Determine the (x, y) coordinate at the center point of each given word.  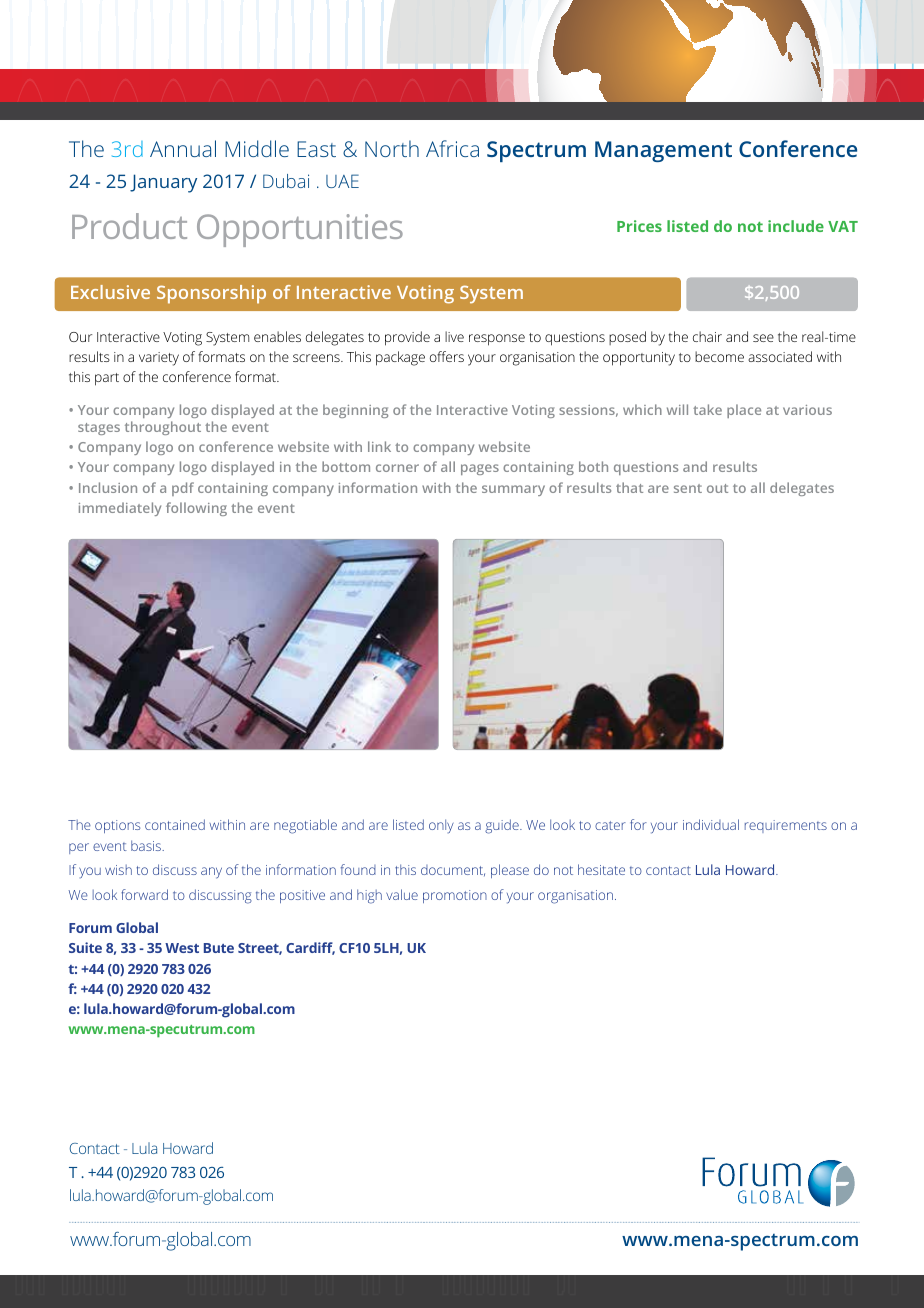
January (163, 183)
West (182, 948)
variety (159, 359)
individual (711, 824)
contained (175, 824)
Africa (452, 148)
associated (780, 356)
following (196, 509)
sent (688, 488)
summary (513, 490)
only (441, 826)
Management (663, 151)
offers (447, 356)
